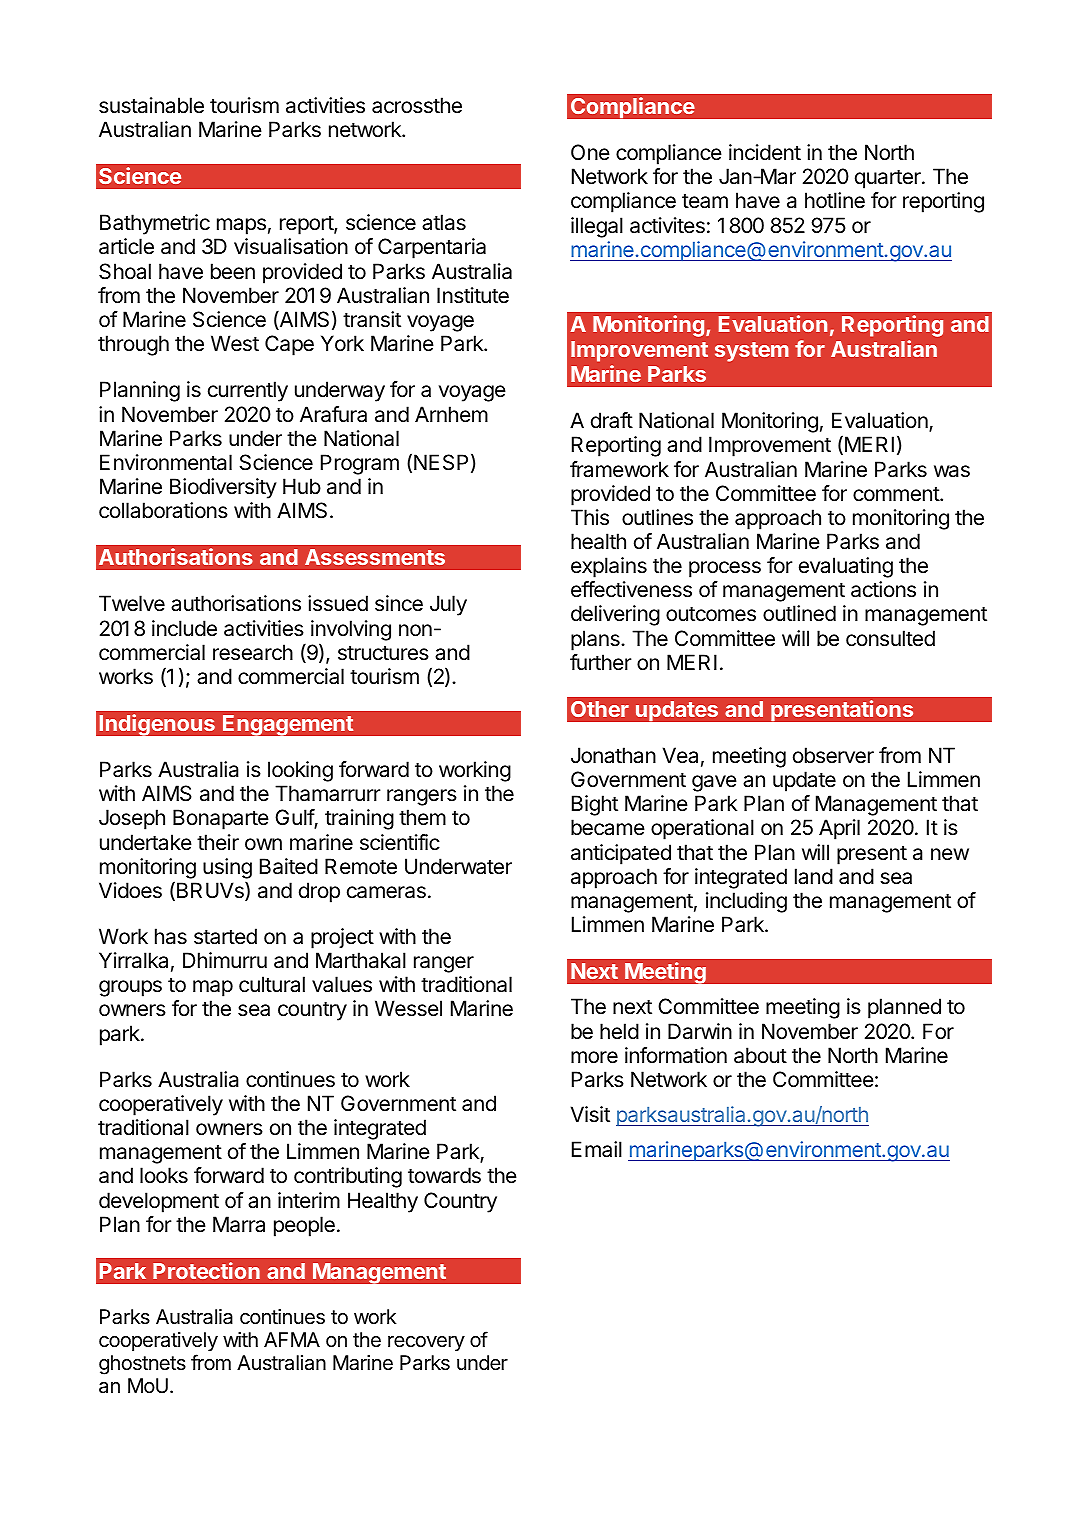 Image resolution: width=1088 pixels, height=1538 pixels. I want to click on sustainable, so click(151, 105).
